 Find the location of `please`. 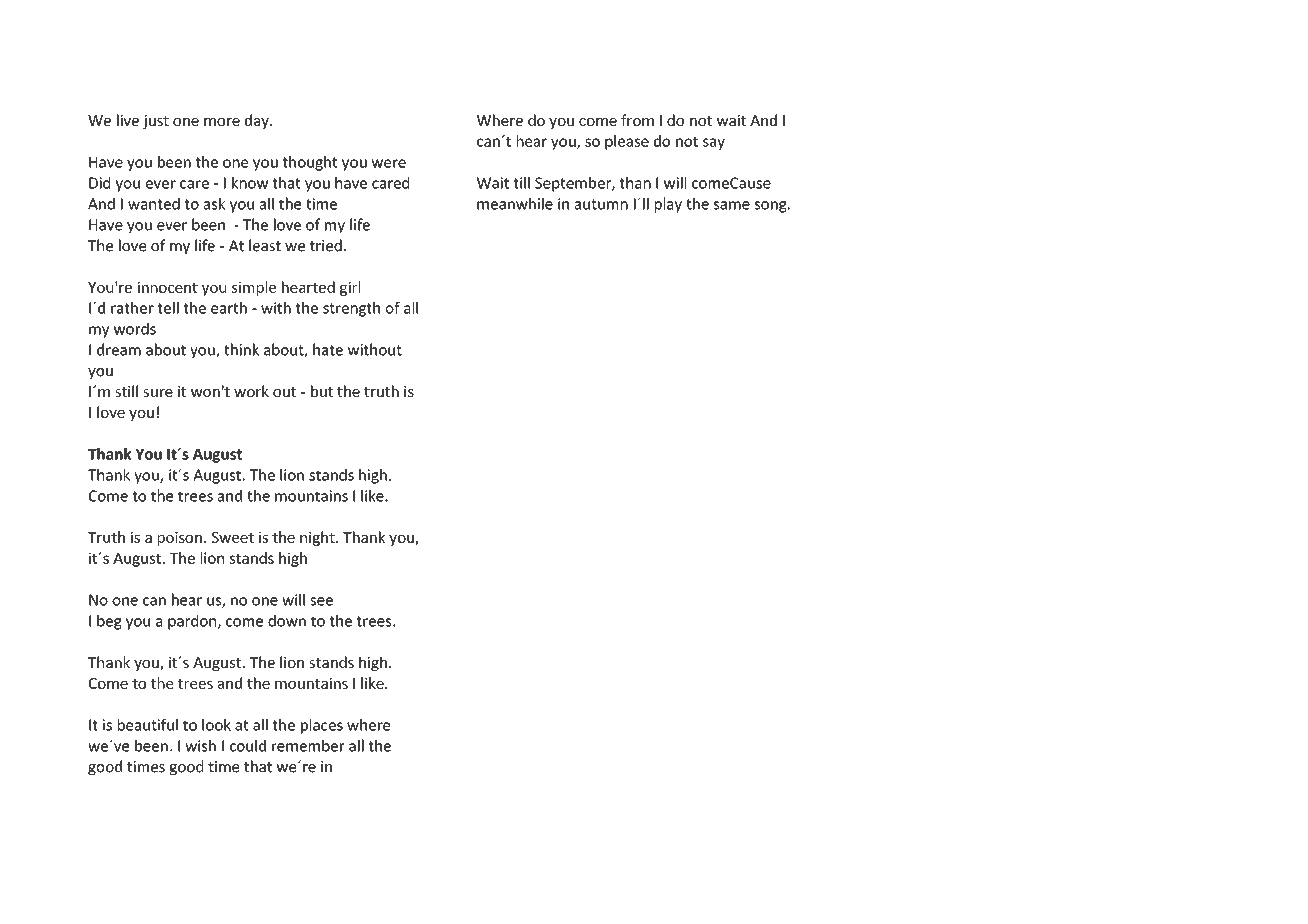

please is located at coordinates (627, 142).
